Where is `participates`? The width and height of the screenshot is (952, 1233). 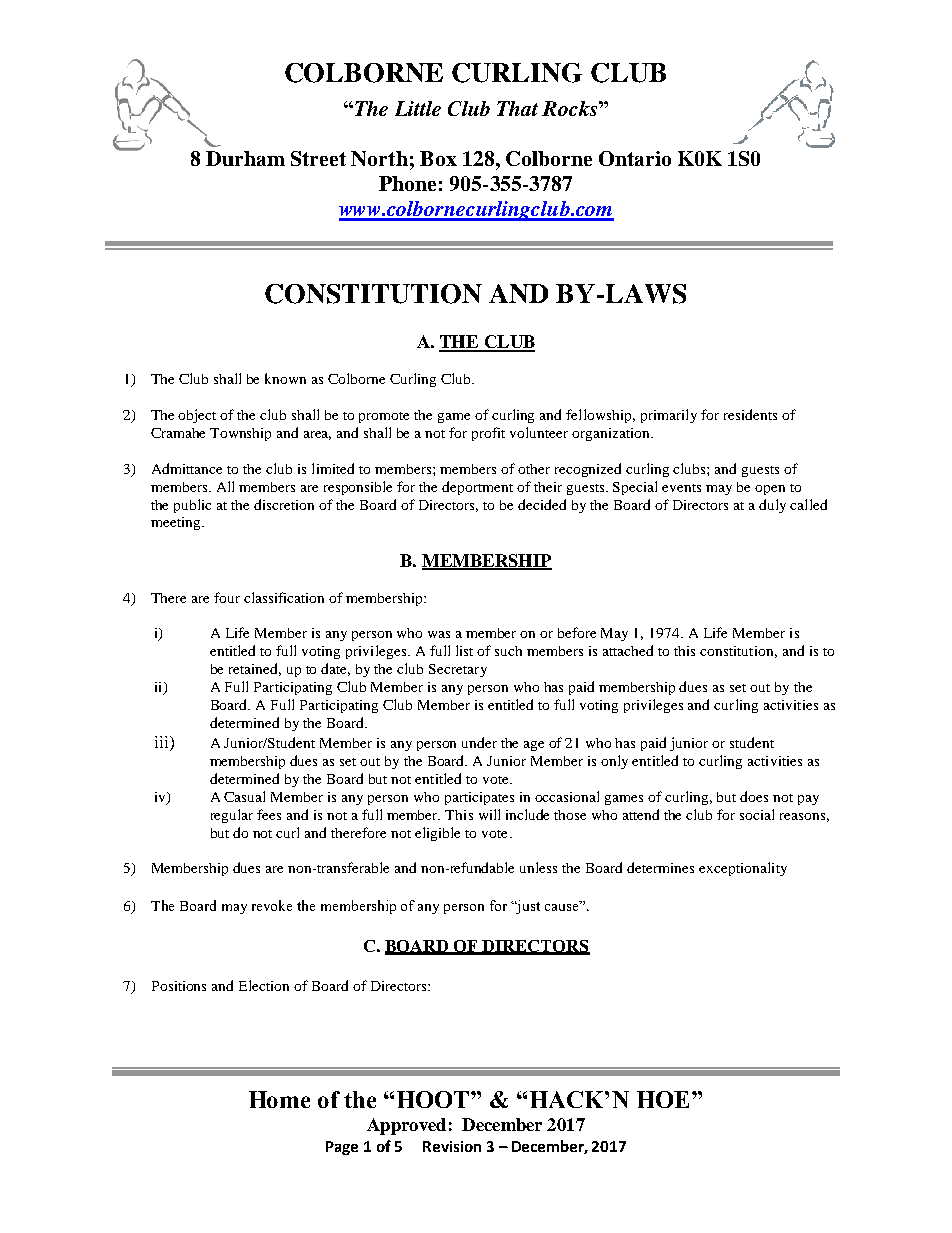
participates is located at coordinates (479, 798).
